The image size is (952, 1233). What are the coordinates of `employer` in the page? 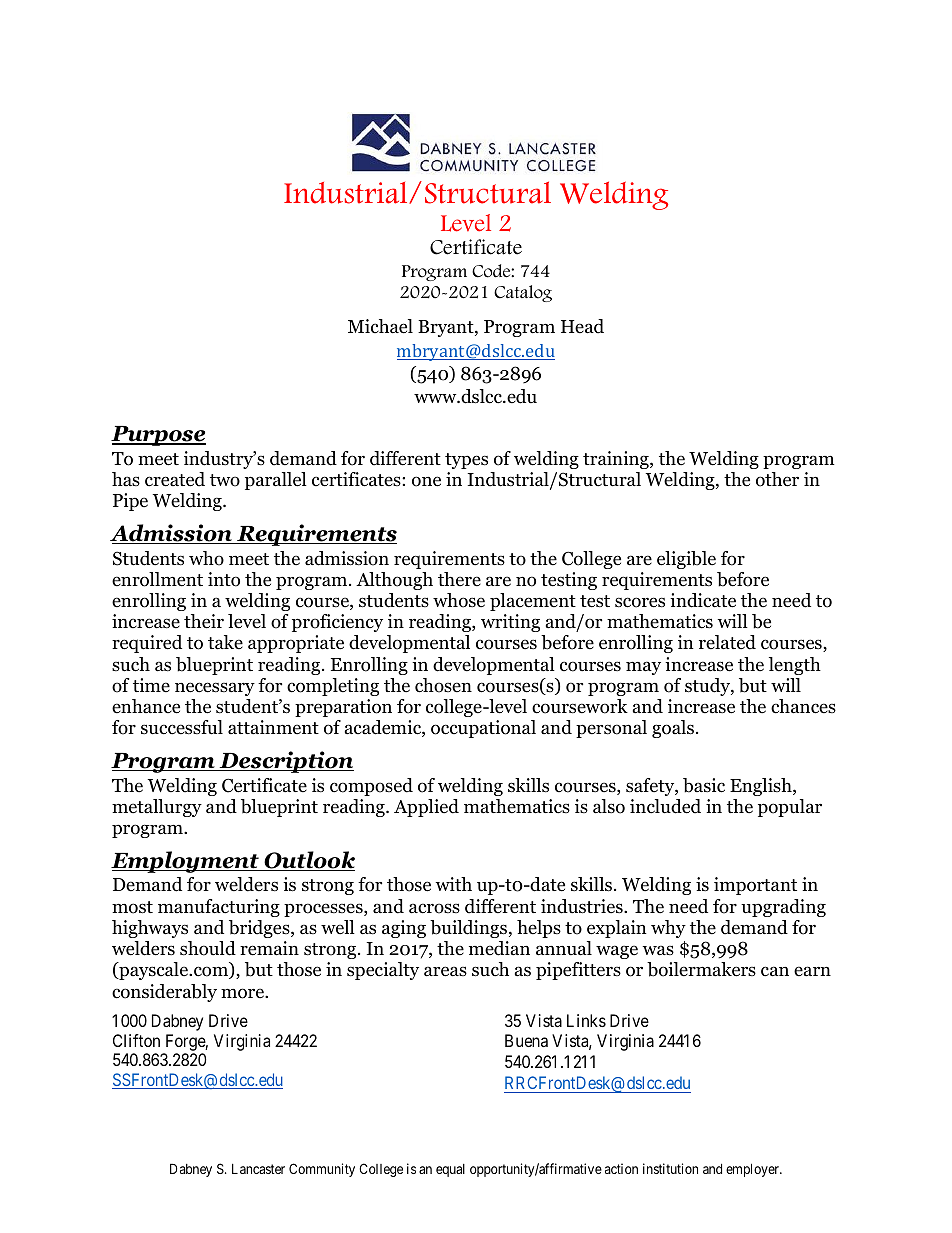 It's located at (754, 1170).
